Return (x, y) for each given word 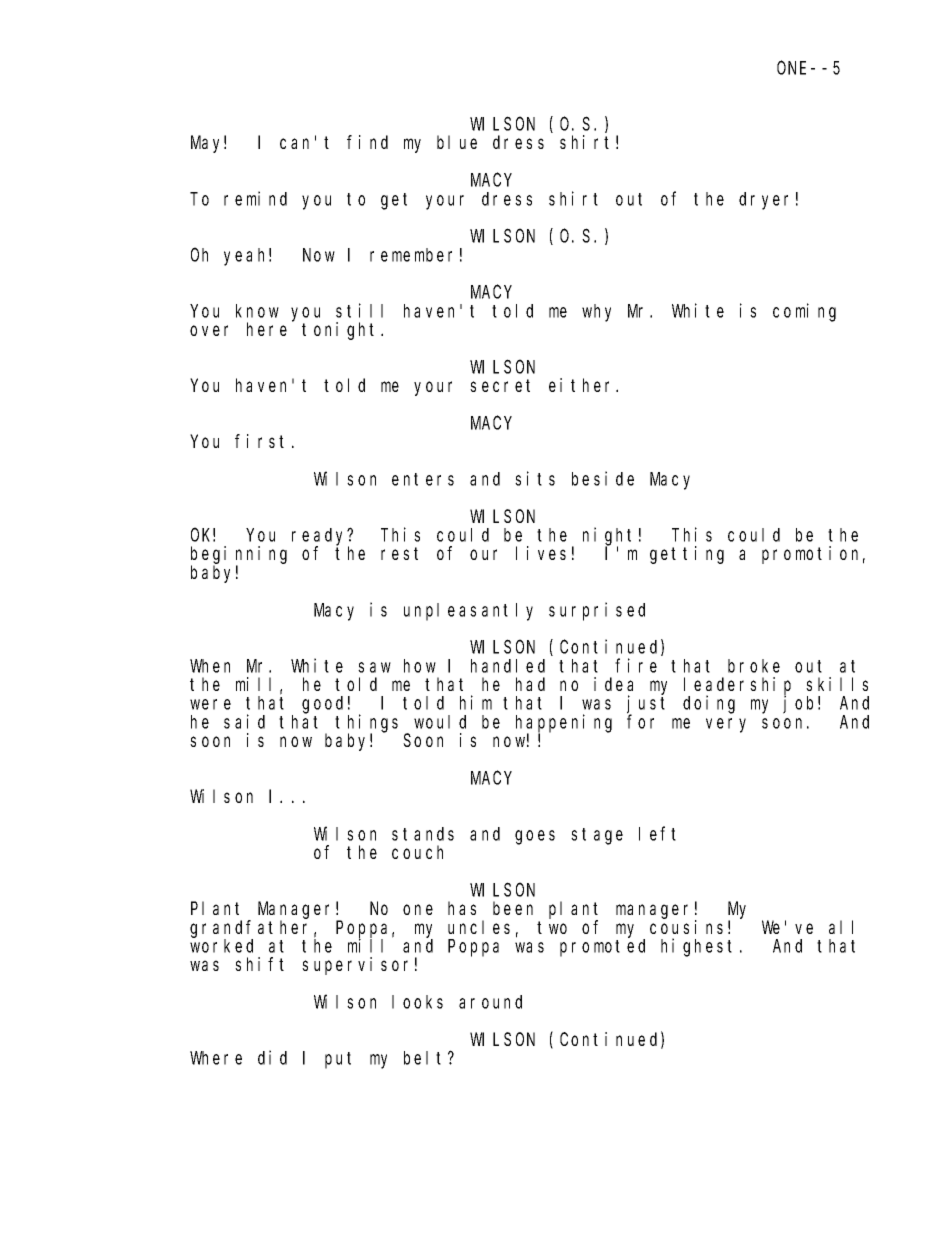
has (462, 908)
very (726, 725)
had (530, 684)
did (272, 1057)
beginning (239, 556)
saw (374, 667)
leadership (737, 687)
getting (687, 555)
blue (457, 142)
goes (535, 837)
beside (603, 478)
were (210, 704)
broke (754, 666)
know (257, 311)
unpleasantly (468, 612)
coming (804, 312)
